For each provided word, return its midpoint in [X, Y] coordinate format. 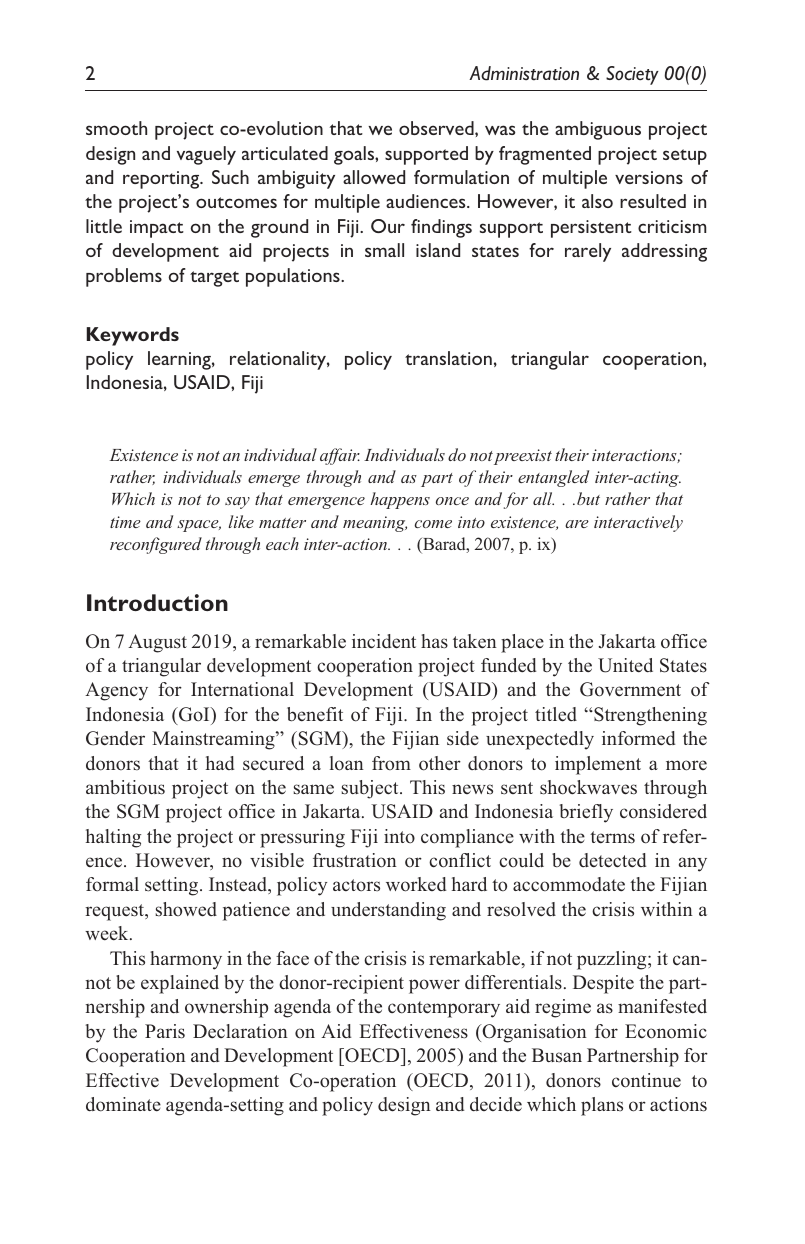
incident [384, 641]
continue [646, 1080]
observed [437, 128]
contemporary [444, 1009]
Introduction [157, 602]
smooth [116, 128]
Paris [165, 1031]
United [625, 665]
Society [632, 75]
